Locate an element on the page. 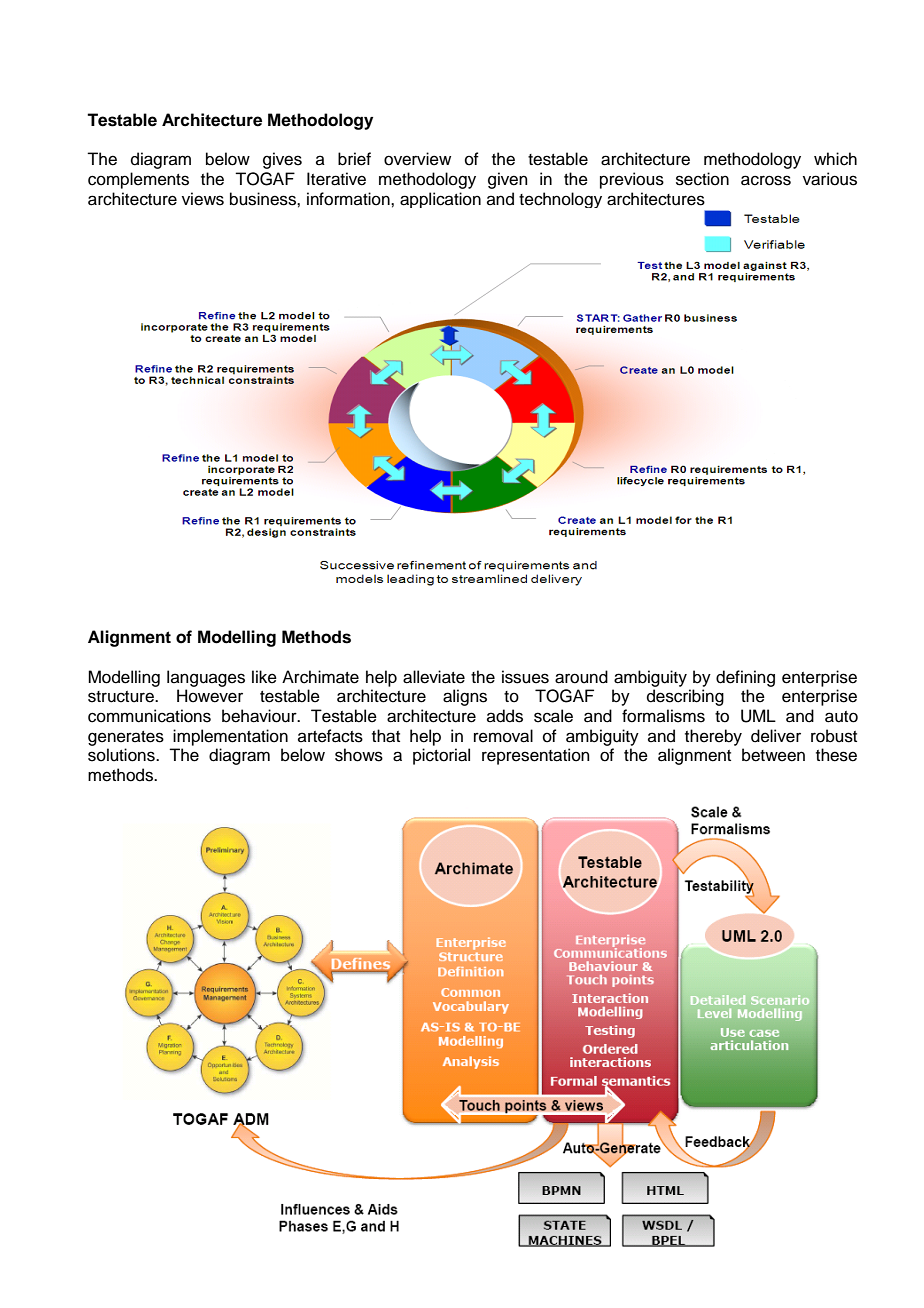  like is located at coordinates (264, 677).
